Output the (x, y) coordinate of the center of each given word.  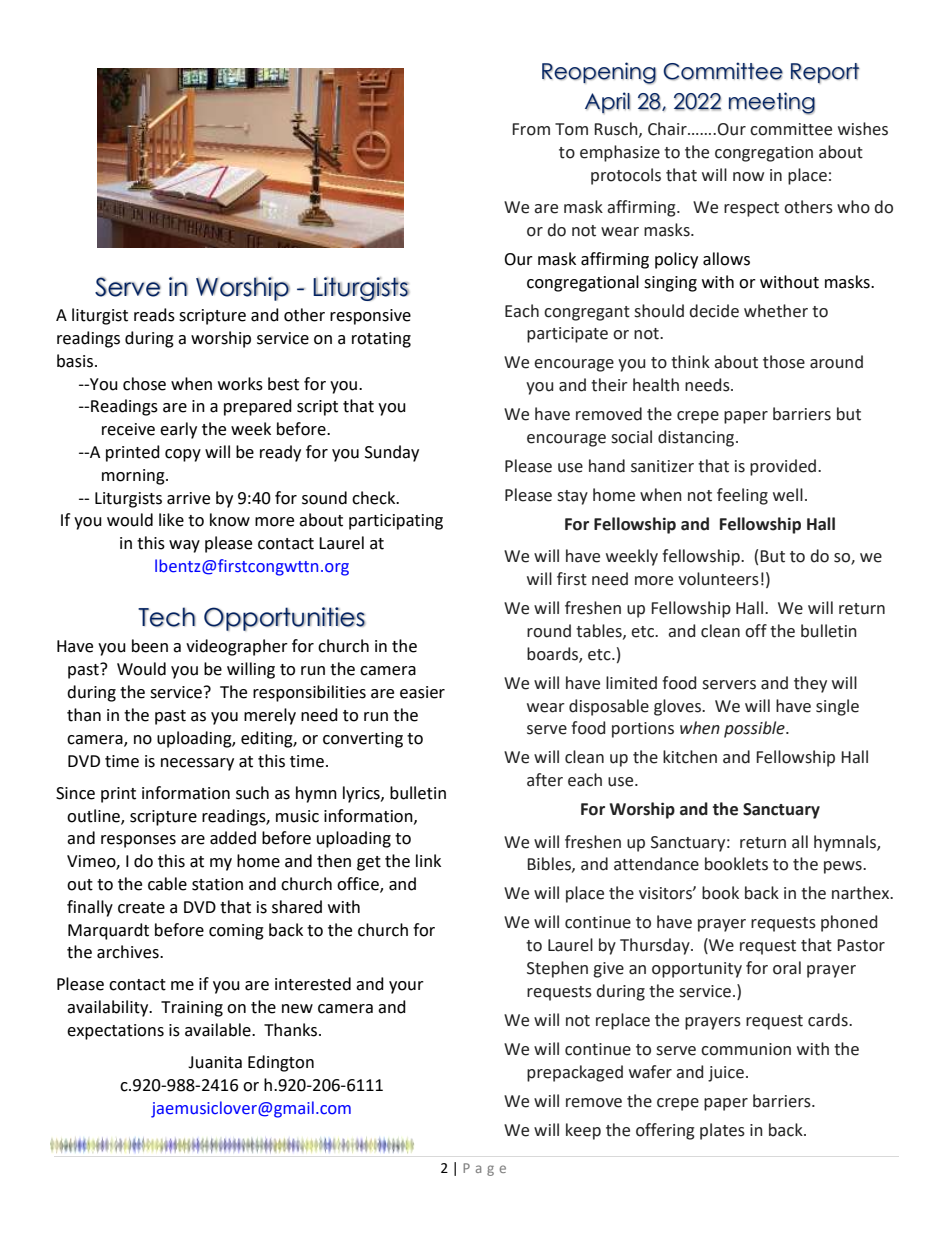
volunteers (718, 579)
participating (396, 522)
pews (844, 867)
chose (144, 384)
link (428, 860)
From (531, 129)
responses (138, 841)
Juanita (215, 1062)
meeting (772, 103)
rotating (381, 340)
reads (154, 315)
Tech (167, 617)
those (784, 362)
